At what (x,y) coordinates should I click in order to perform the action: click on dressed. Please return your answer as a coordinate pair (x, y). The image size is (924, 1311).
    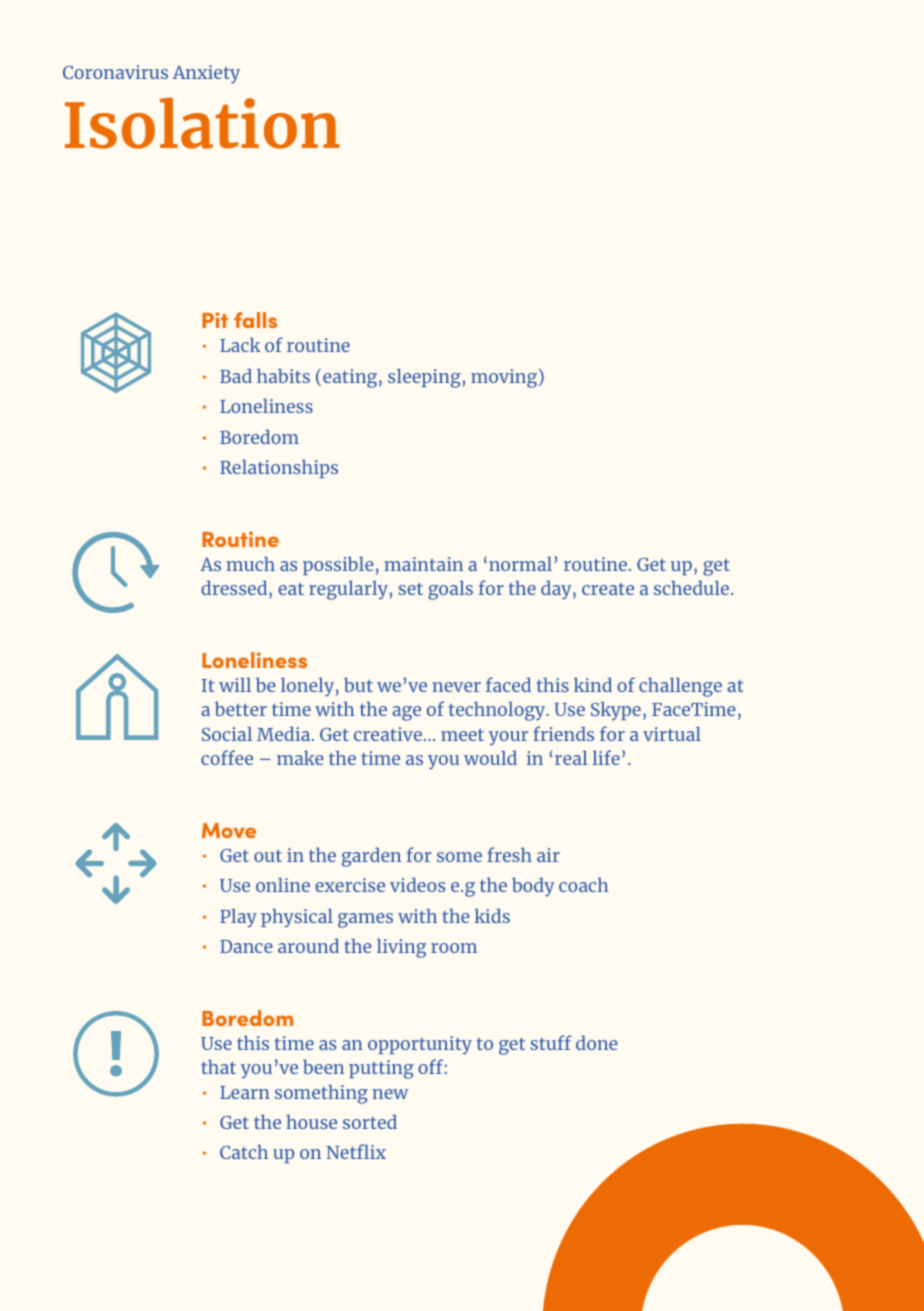
    Looking at the image, I should click on (235, 587).
